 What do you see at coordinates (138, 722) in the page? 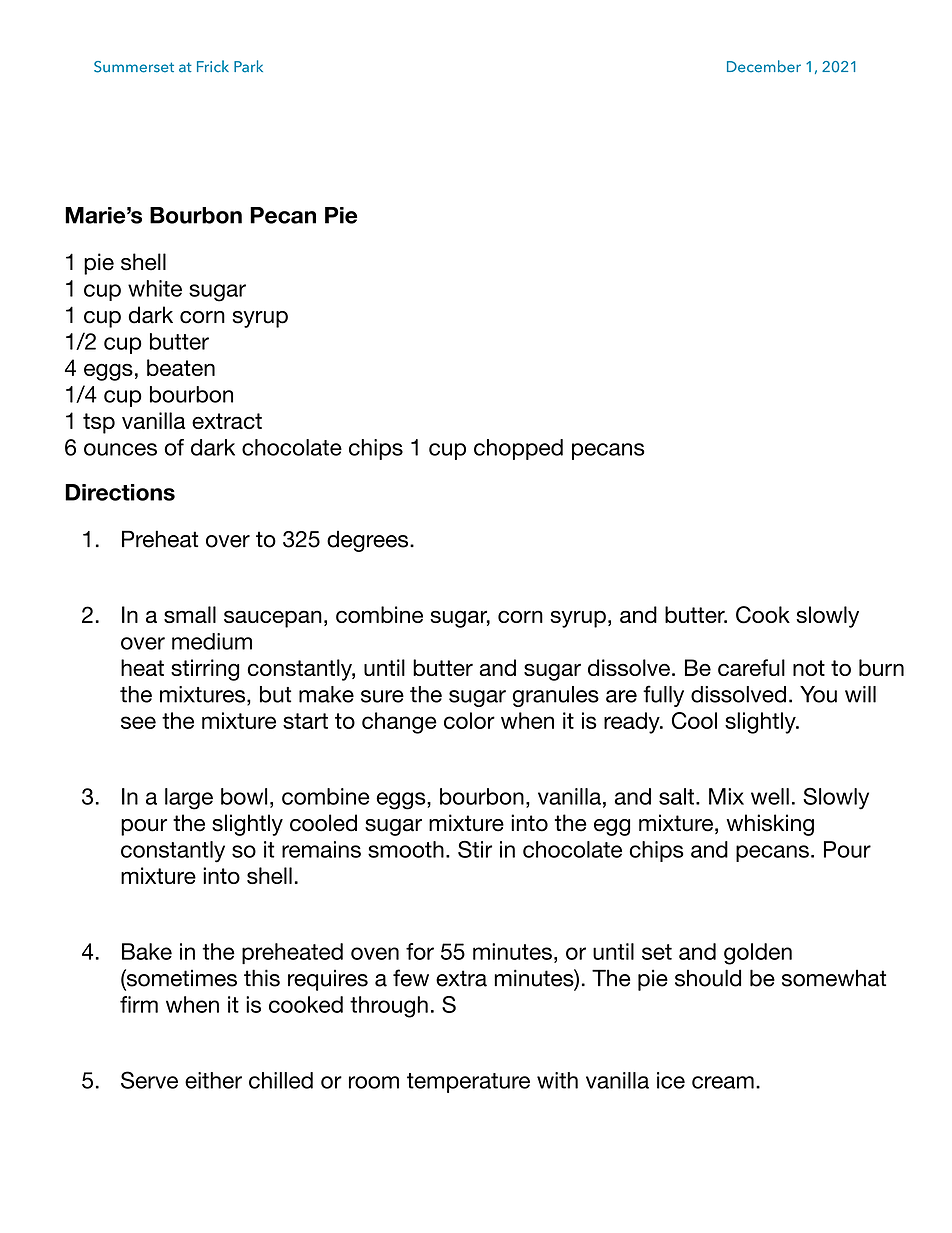
I see `see` at bounding box center [138, 722].
